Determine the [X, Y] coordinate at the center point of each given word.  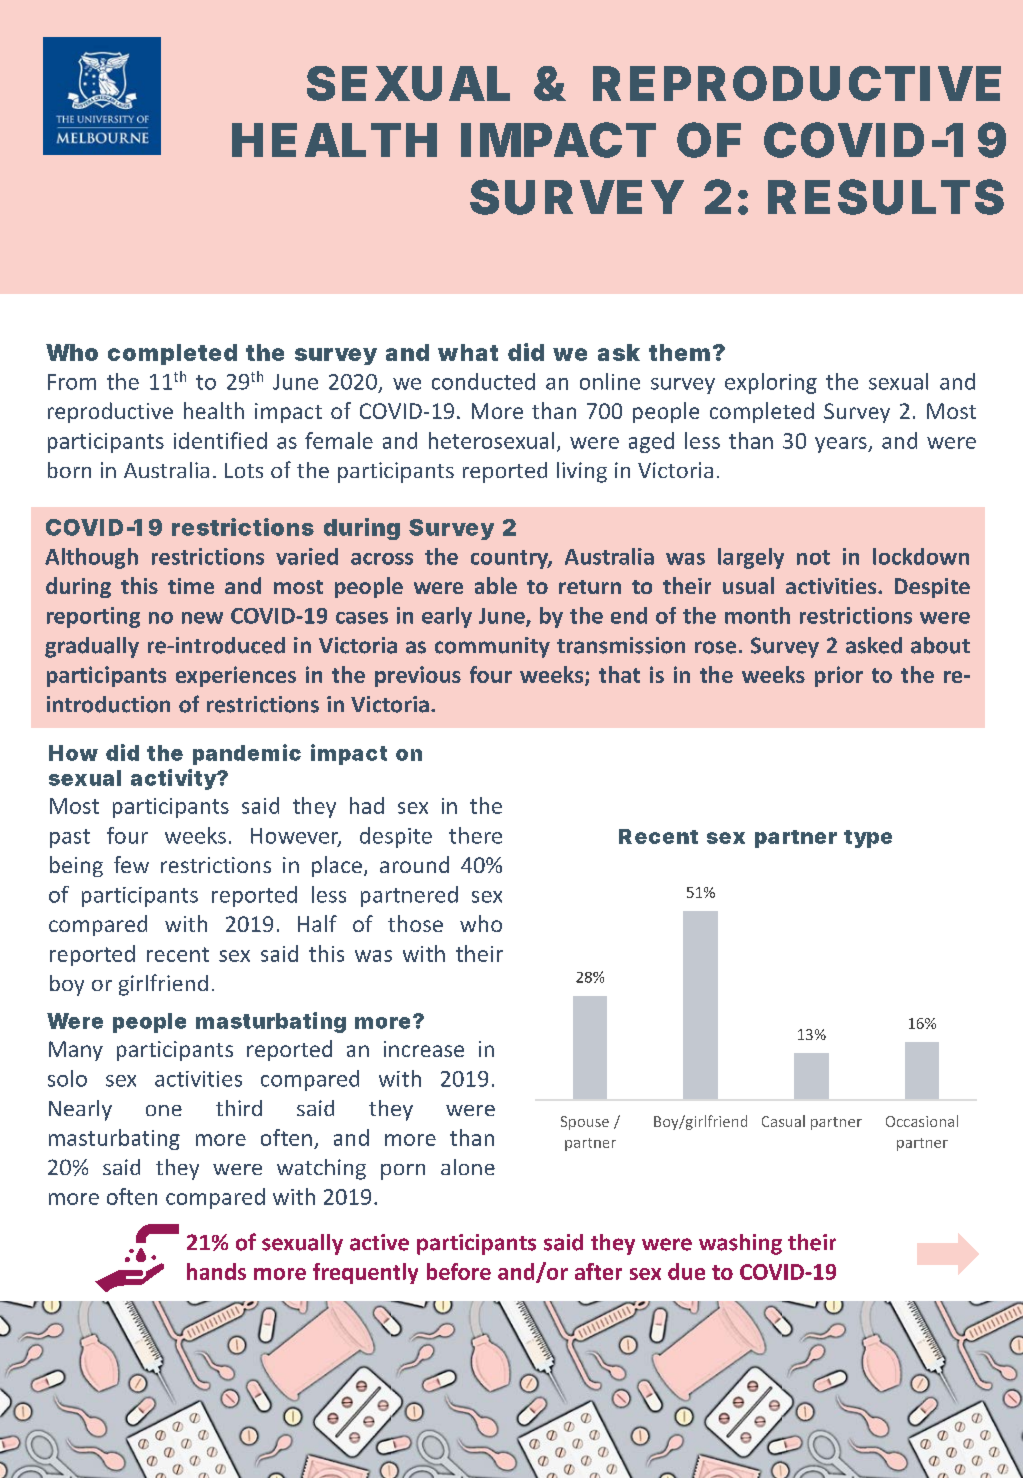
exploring [771, 383]
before [459, 1271]
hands [216, 1271]
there [475, 835]
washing [740, 1244]
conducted [483, 381]
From [72, 382]
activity [174, 779]
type [868, 839]
